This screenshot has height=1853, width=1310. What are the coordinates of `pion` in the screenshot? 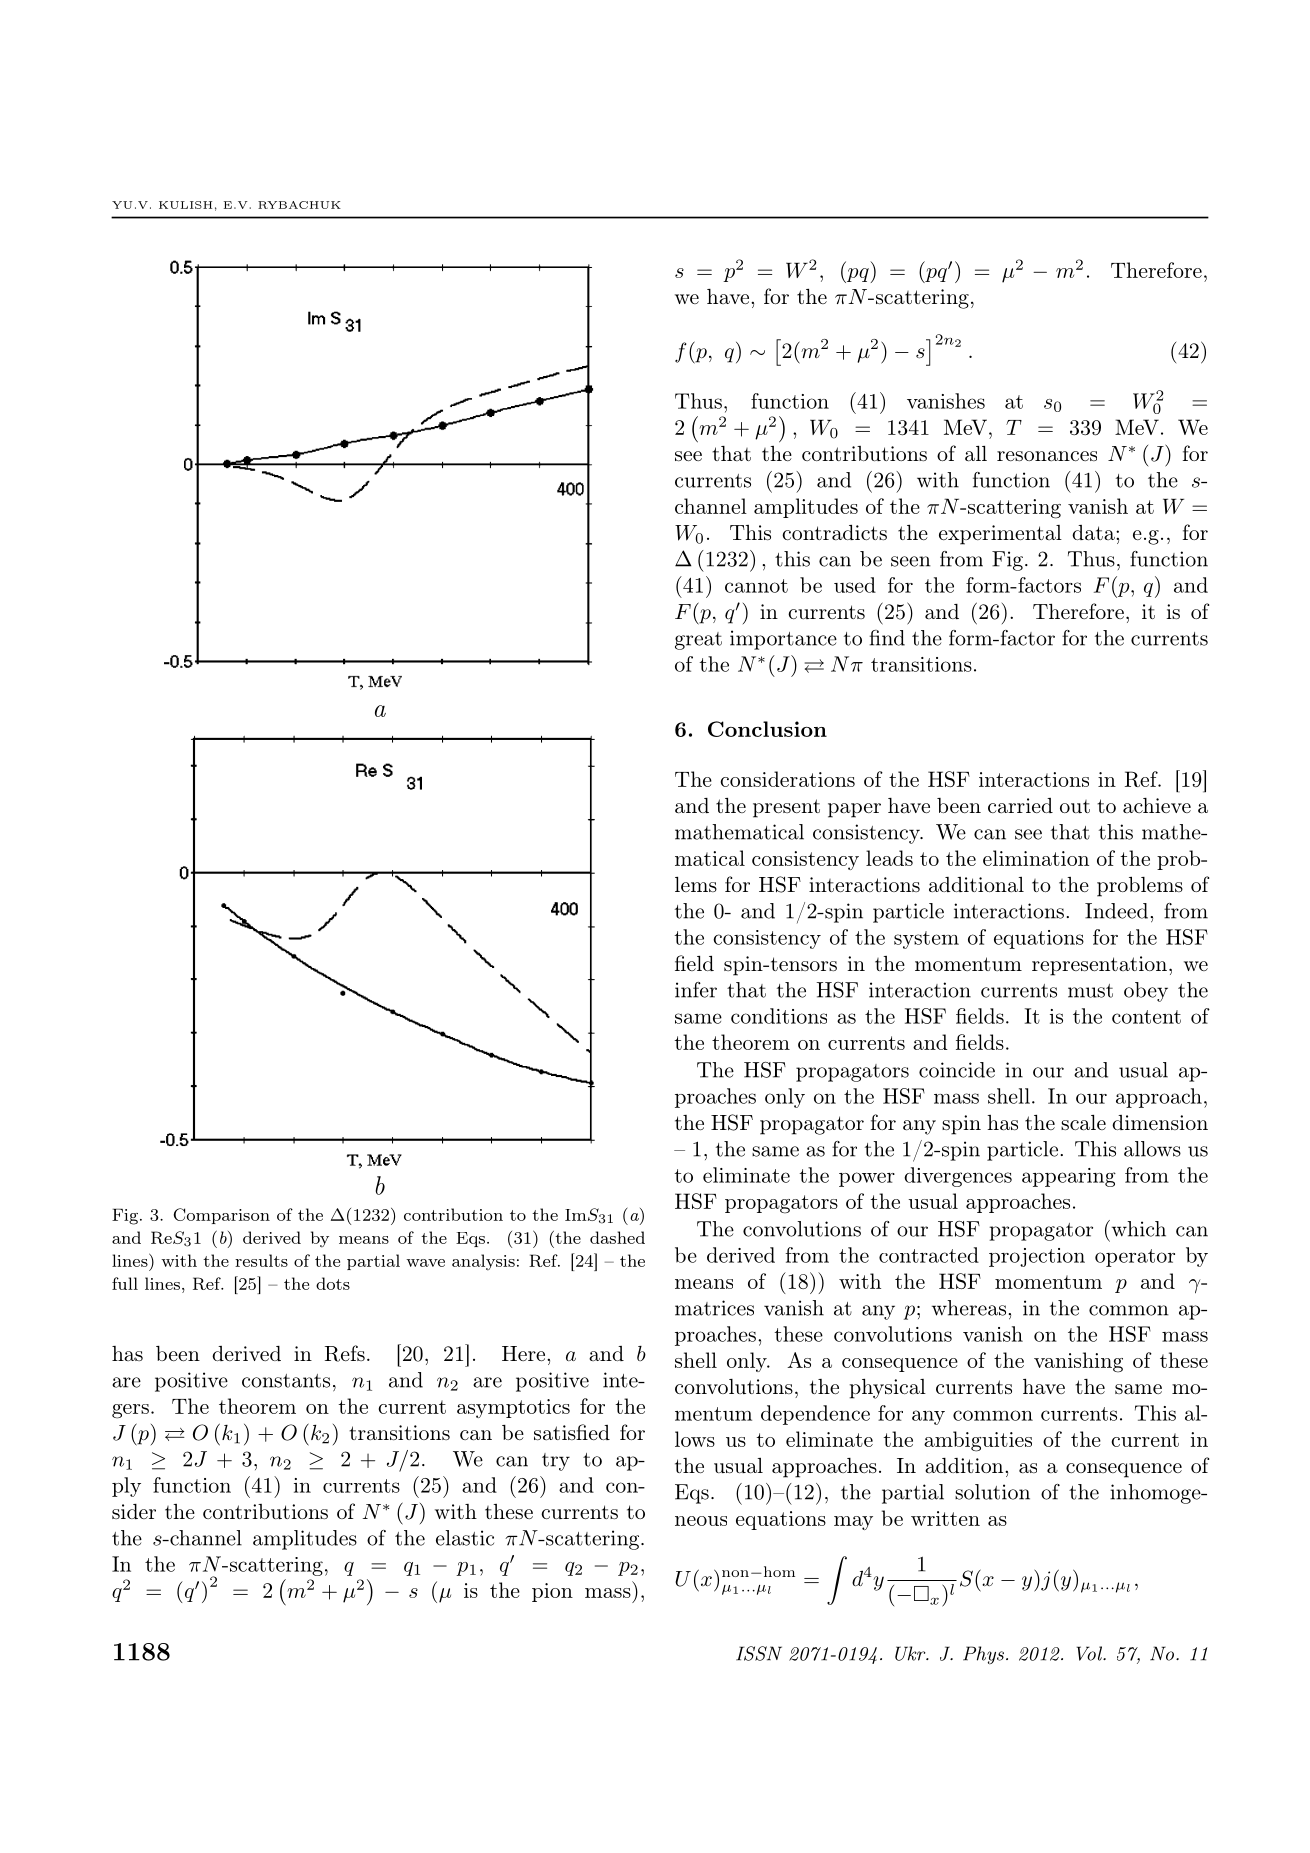 It's located at (552, 1592).
